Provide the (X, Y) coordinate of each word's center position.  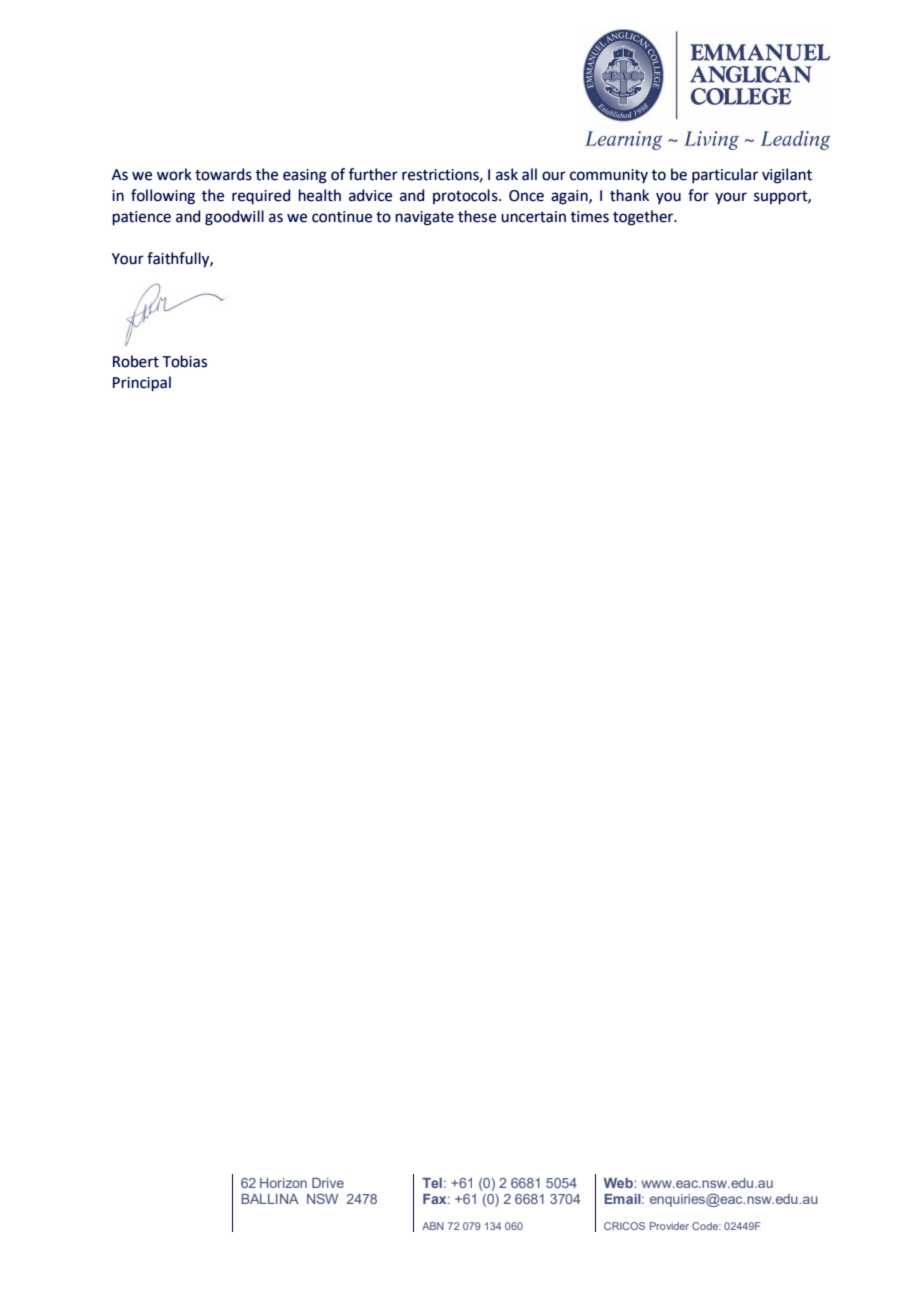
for (698, 195)
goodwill (234, 218)
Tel (432, 1183)
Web (619, 1183)
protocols (466, 196)
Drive (328, 1183)
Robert (136, 361)
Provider (669, 1226)
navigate (424, 218)
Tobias (184, 361)
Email (623, 1199)
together (644, 218)
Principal (142, 384)
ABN (433, 1226)
